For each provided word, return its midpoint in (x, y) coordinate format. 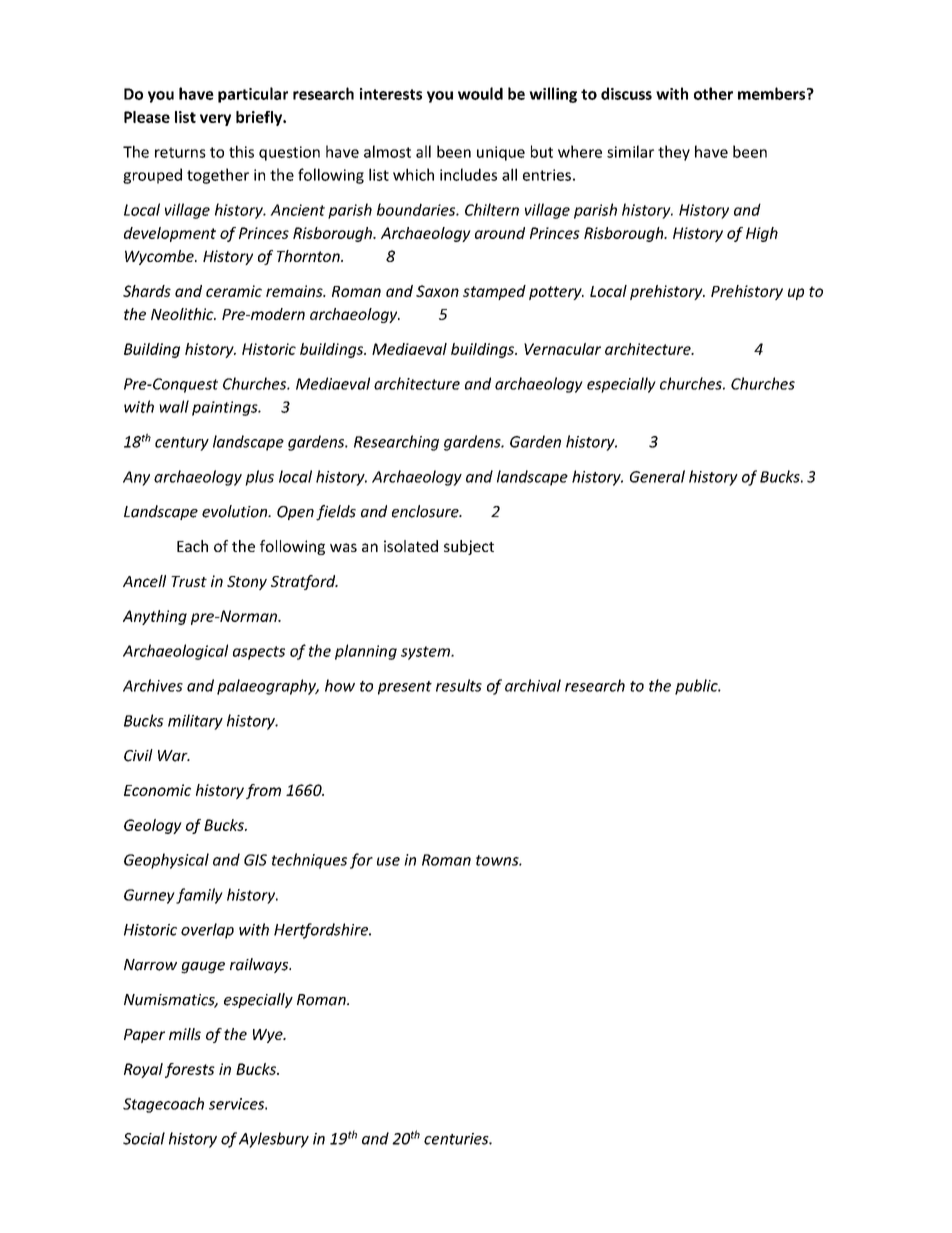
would (480, 93)
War (174, 756)
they (674, 153)
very (215, 120)
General (657, 476)
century (182, 444)
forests (190, 1070)
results (459, 685)
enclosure (426, 511)
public (697, 687)
